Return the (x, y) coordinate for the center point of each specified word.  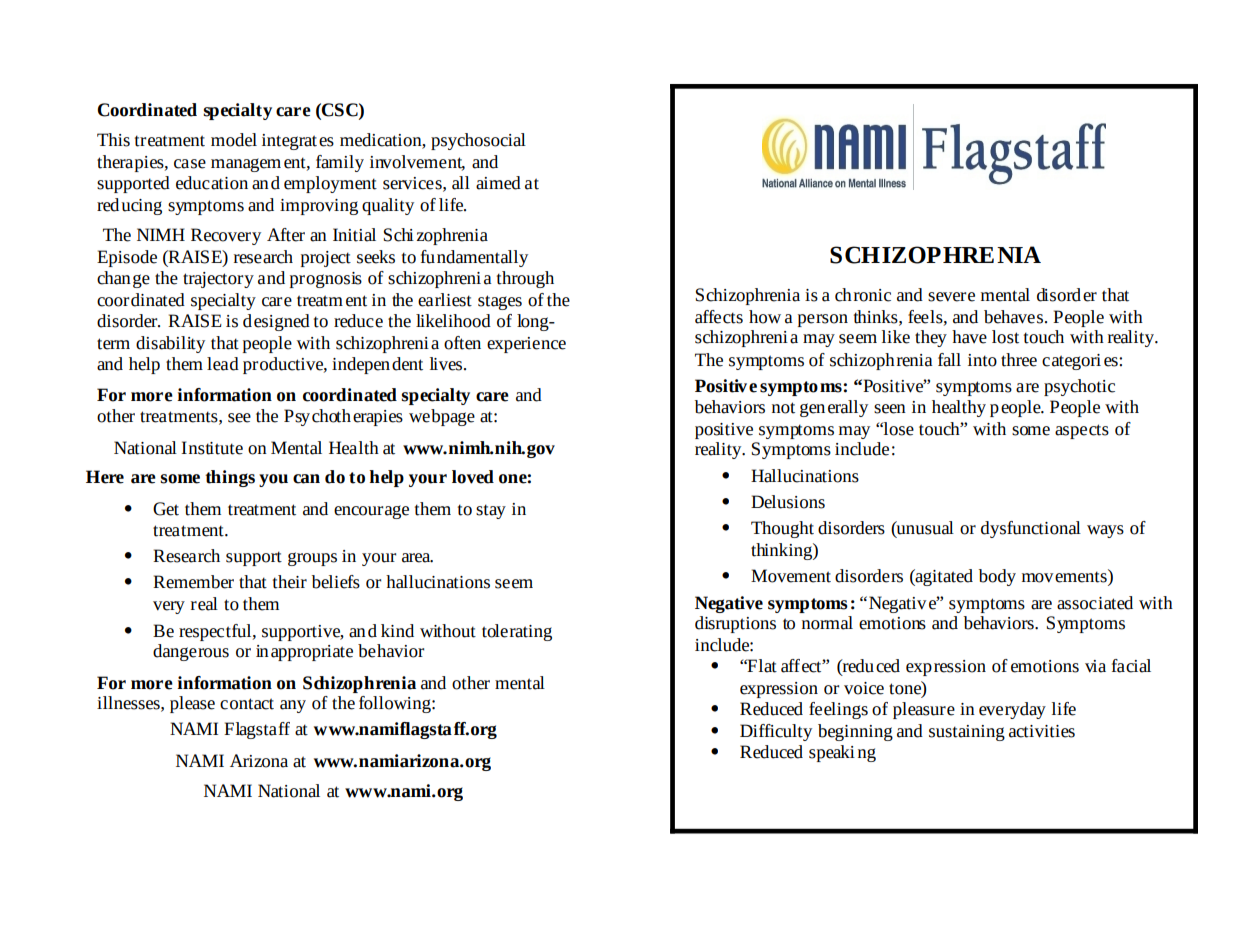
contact (247, 704)
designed (276, 322)
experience (526, 345)
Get (166, 509)
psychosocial (478, 141)
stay (491, 511)
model (234, 140)
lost (1005, 337)
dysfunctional (1031, 529)
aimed (498, 183)
